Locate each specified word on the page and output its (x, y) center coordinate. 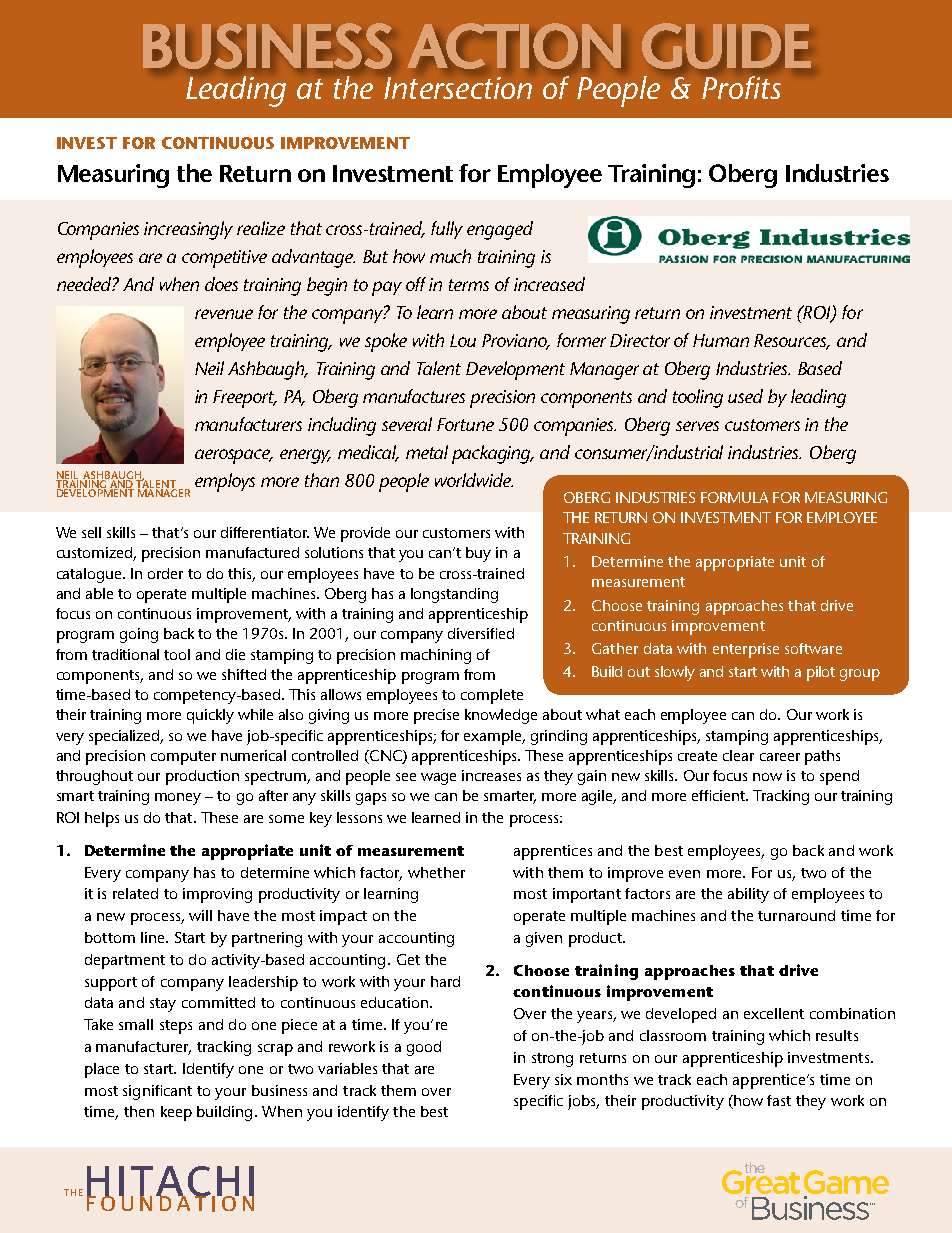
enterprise (746, 650)
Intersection (458, 88)
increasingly (188, 230)
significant (157, 1092)
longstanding (454, 595)
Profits (741, 87)
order (165, 573)
